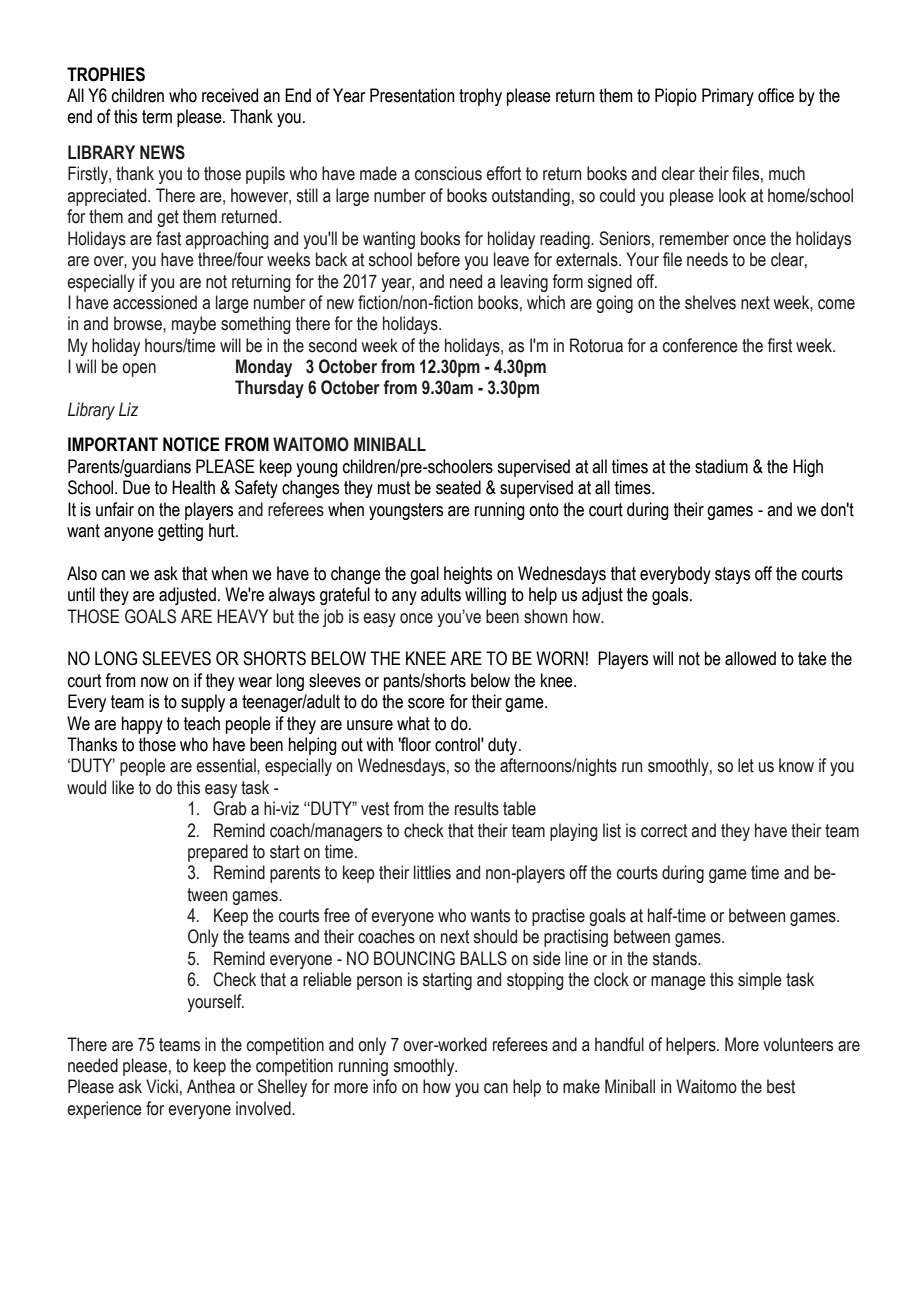 The width and height of the screenshot is (924, 1308). I want to click on shelves, so click(710, 302).
